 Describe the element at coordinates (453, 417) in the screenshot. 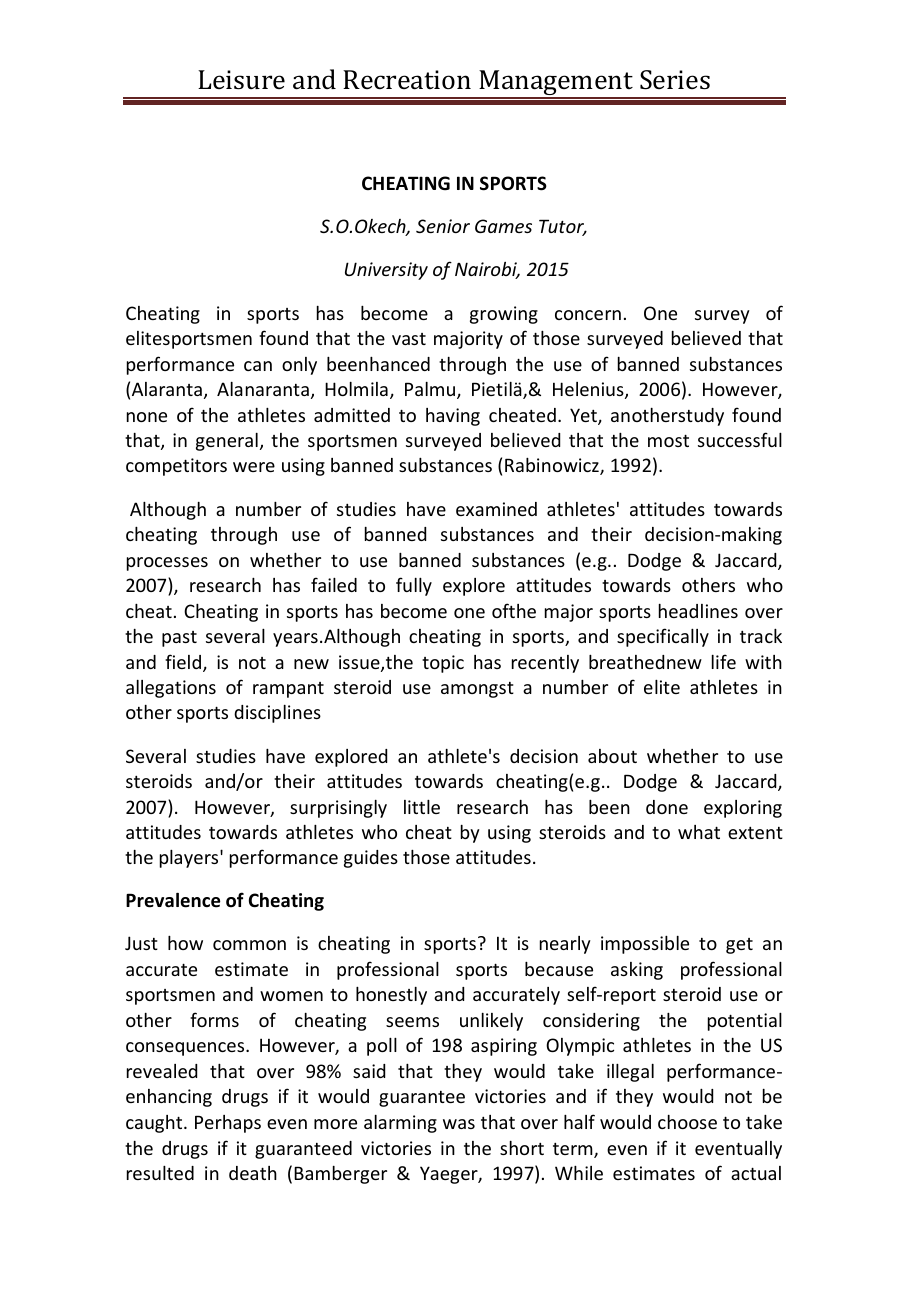

I see `having` at that location.
